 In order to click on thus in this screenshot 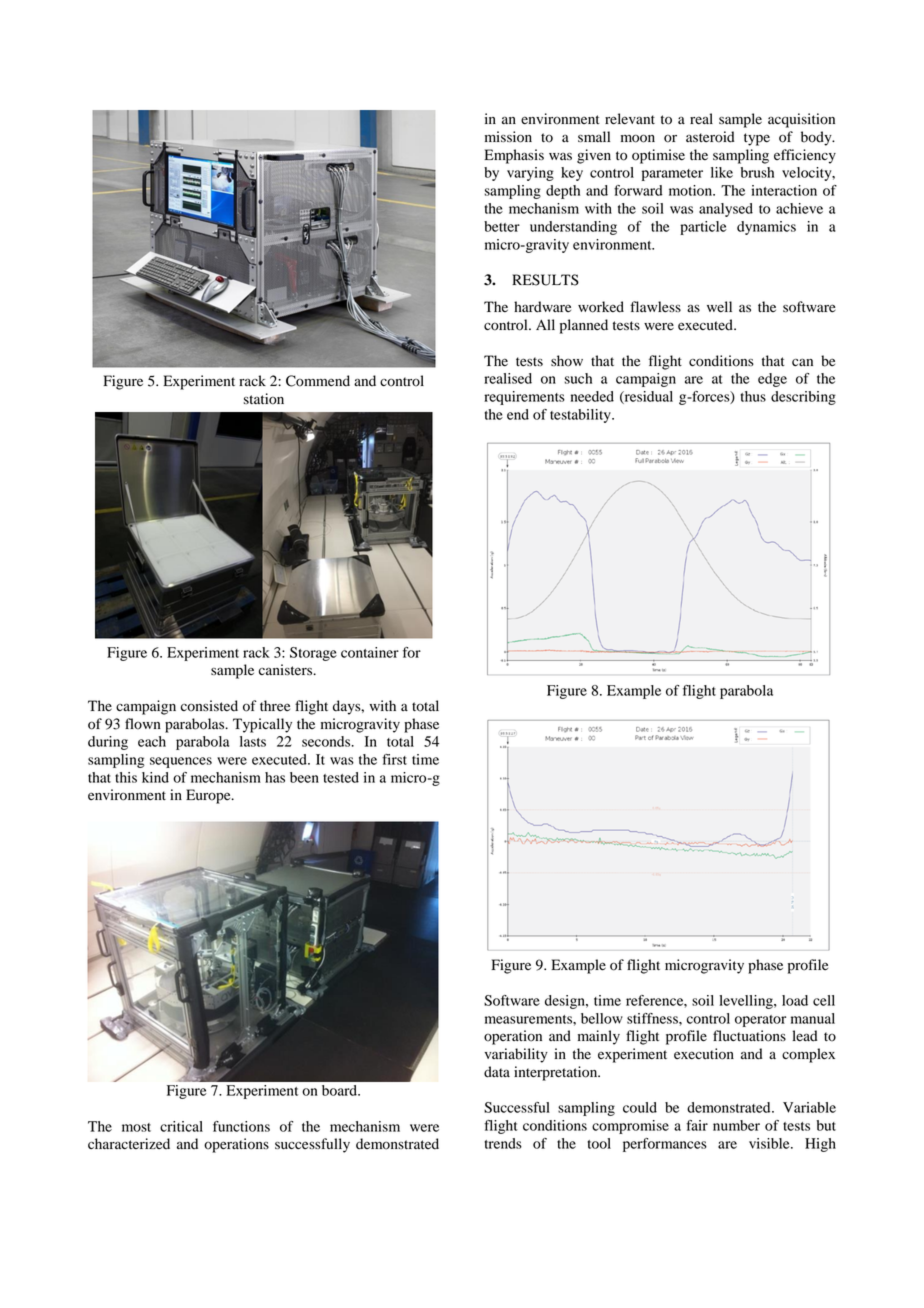, I will do `click(753, 396)`.
